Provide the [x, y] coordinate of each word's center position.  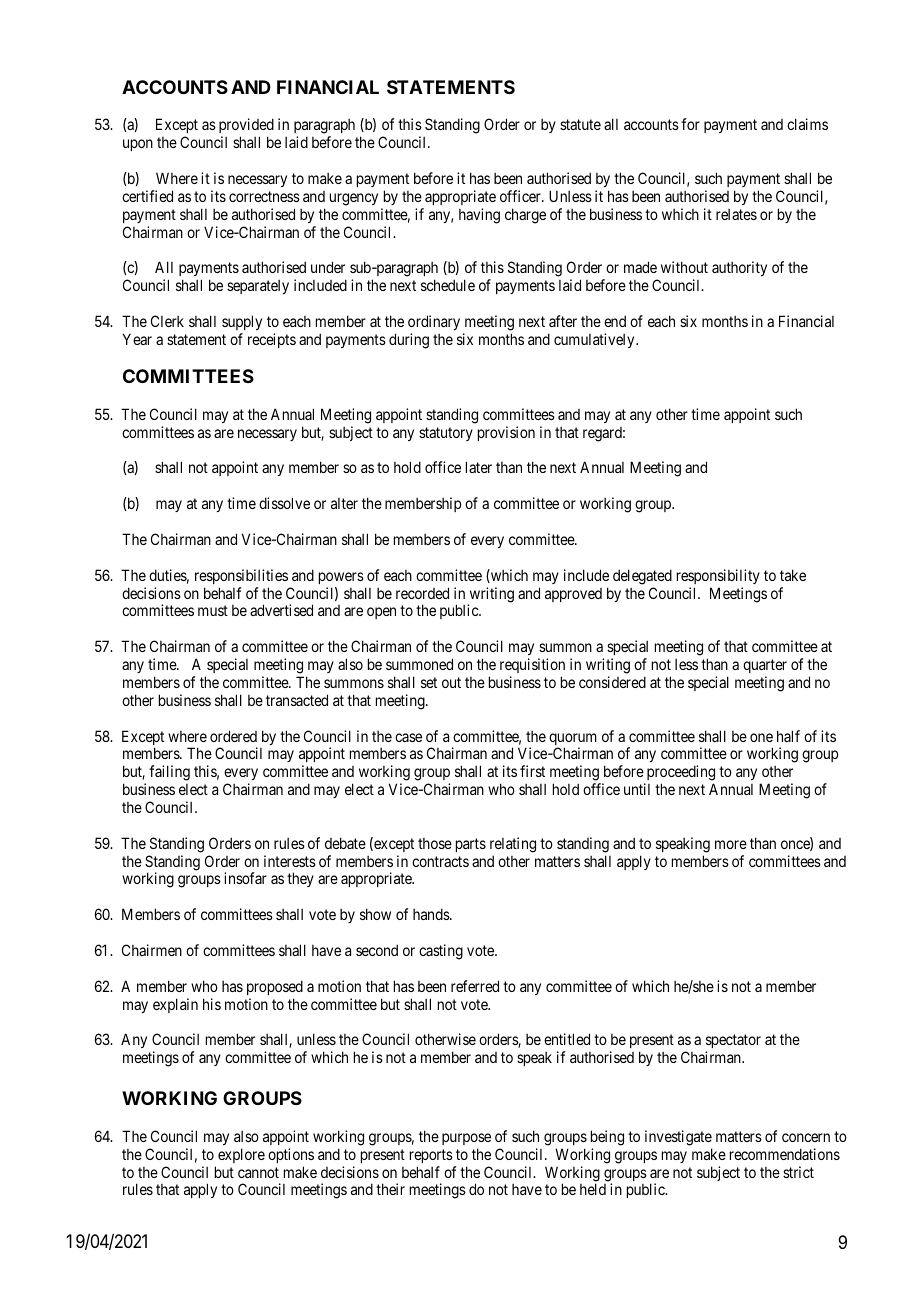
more [731, 844]
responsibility [718, 576]
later [479, 467]
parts [471, 845]
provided [246, 127]
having [479, 216]
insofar [245, 878]
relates [736, 214]
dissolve [284, 503]
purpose [466, 1139]
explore [241, 1155]
